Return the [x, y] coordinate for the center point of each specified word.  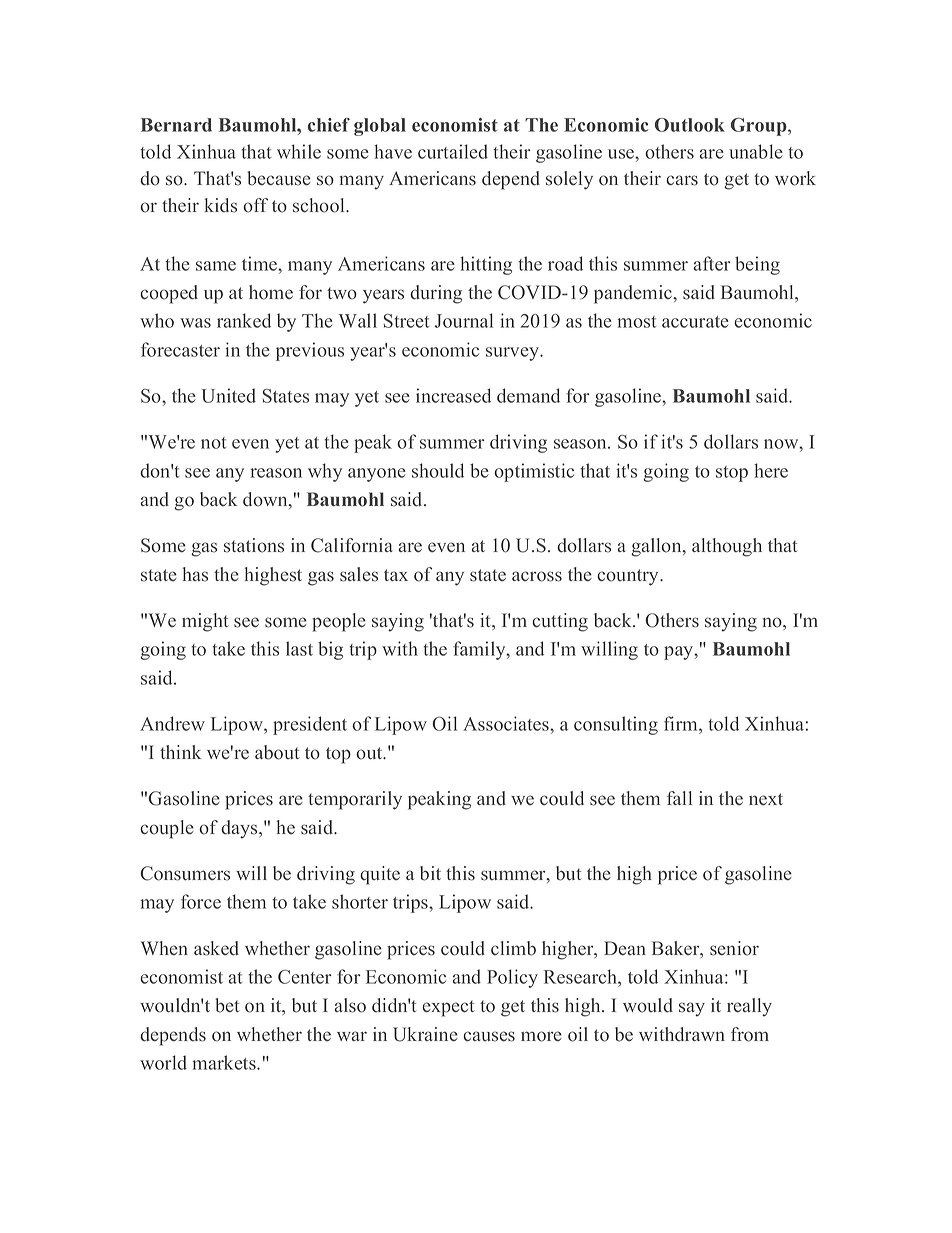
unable [756, 151]
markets [225, 1062]
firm [682, 723]
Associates [507, 723]
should [438, 470]
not [213, 443]
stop [732, 474]
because [279, 178]
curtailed [453, 151]
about [277, 752]
